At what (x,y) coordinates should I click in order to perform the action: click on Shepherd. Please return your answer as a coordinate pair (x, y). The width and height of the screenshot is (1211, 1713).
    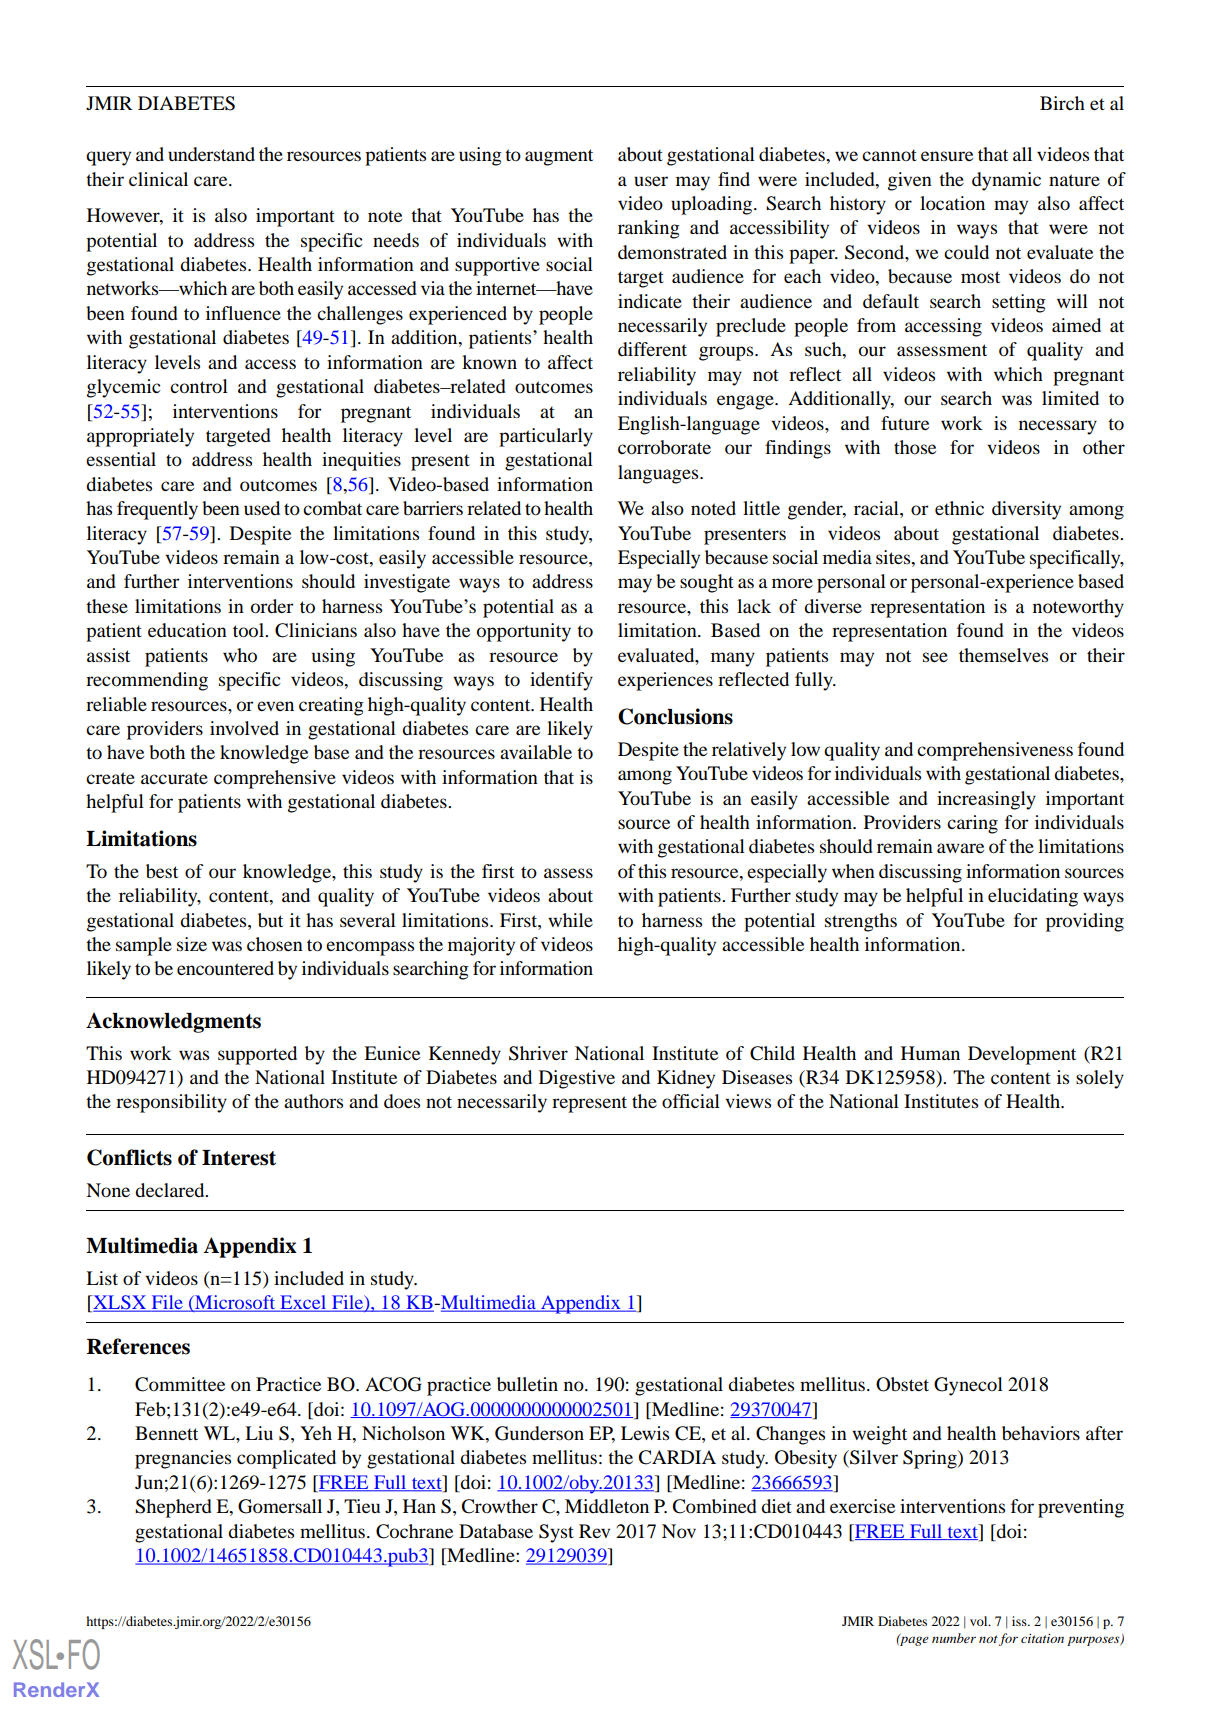
    Looking at the image, I should click on (173, 1508).
